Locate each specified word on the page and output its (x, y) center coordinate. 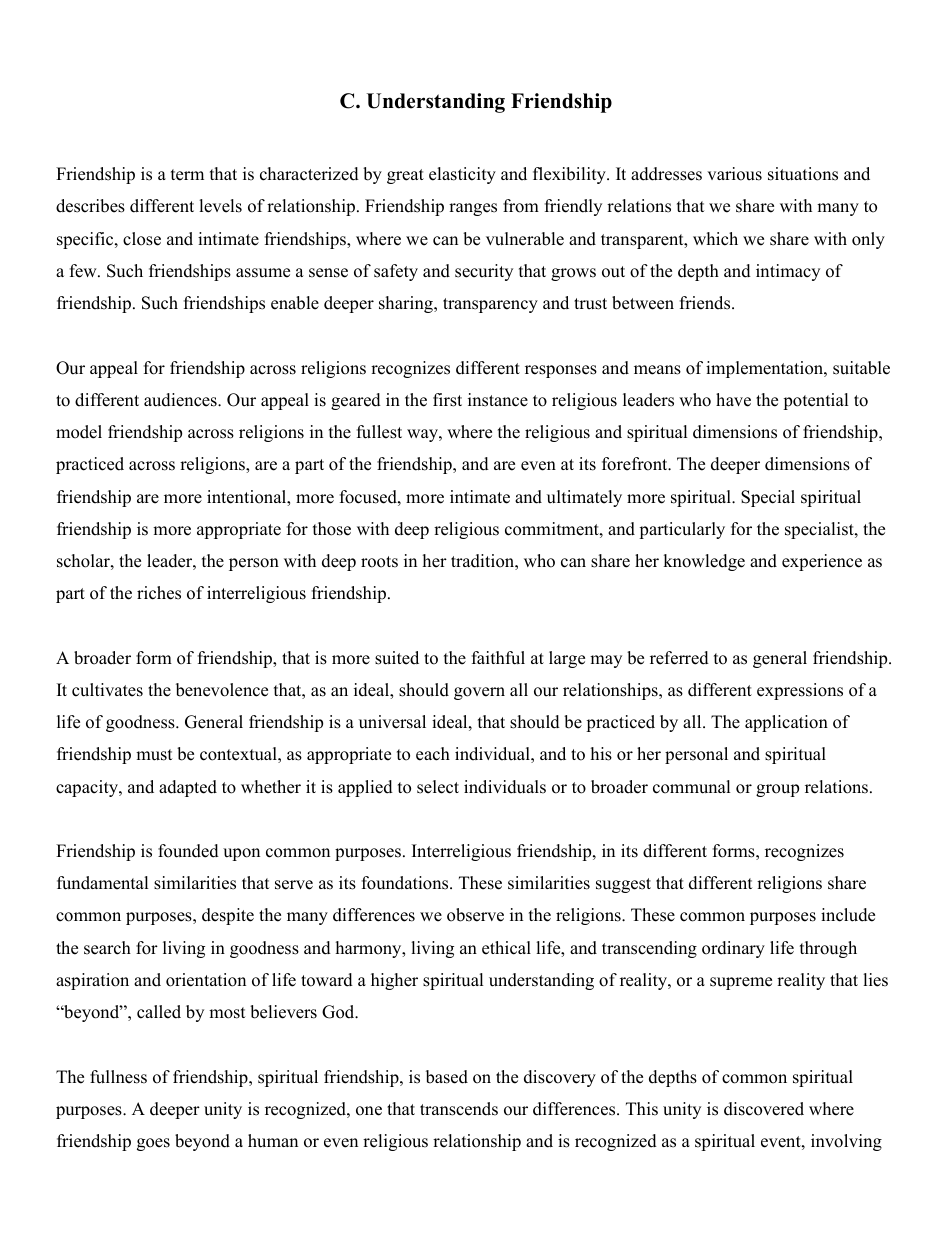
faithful (498, 658)
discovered (764, 1109)
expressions (800, 691)
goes (153, 1144)
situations (803, 174)
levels (220, 206)
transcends (459, 1109)
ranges (473, 209)
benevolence (222, 690)
